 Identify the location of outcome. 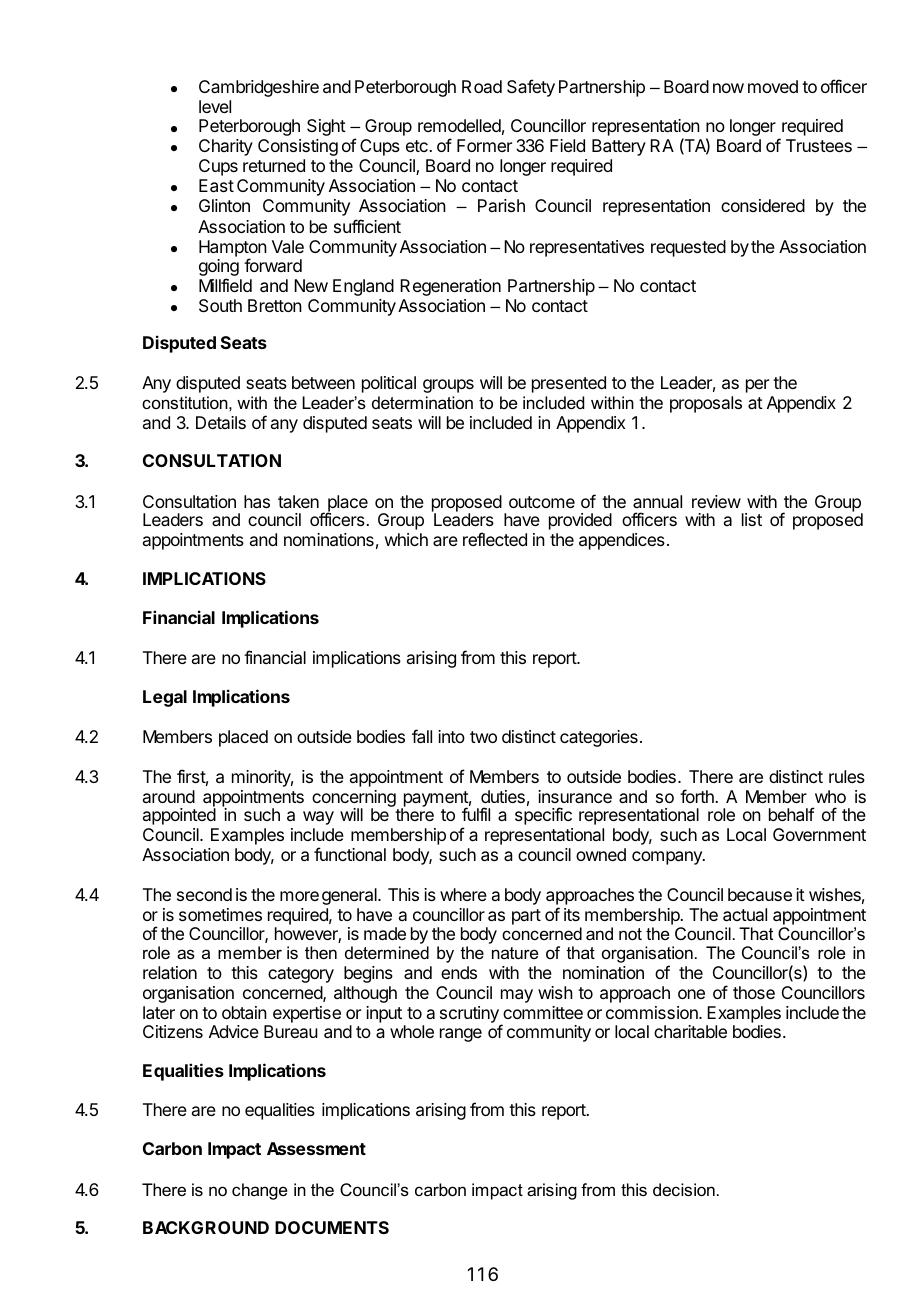
(542, 502).
